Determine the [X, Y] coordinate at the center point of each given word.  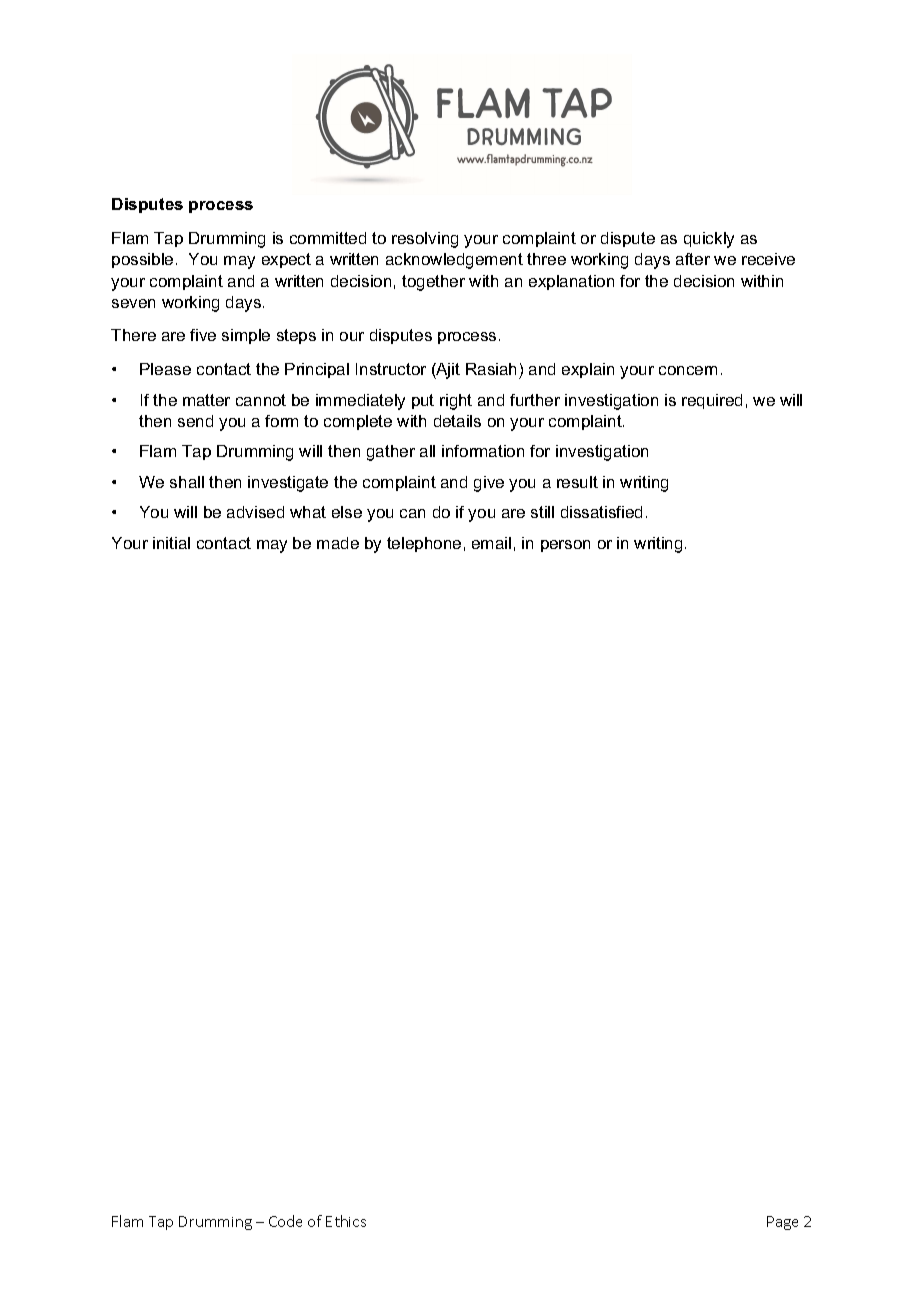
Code [285, 1221]
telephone [424, 544]
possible [142, 260]
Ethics [346, 1221]
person [565, 546]
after [693, 259]
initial [171, 543]
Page [782, 1223]
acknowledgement [454, 261]
